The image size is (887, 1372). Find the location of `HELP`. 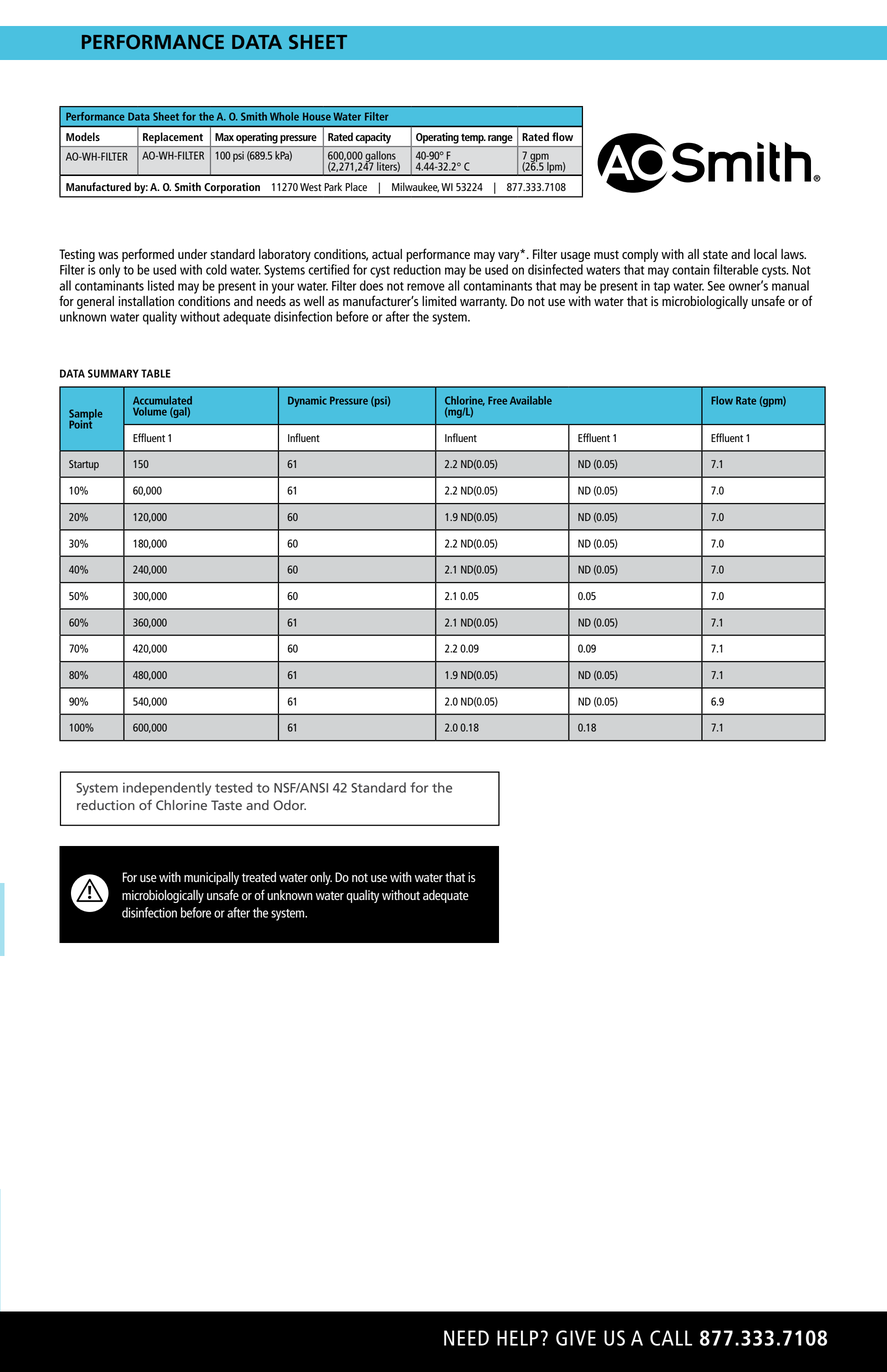

HELP is located at coordinates (517, 1338).
